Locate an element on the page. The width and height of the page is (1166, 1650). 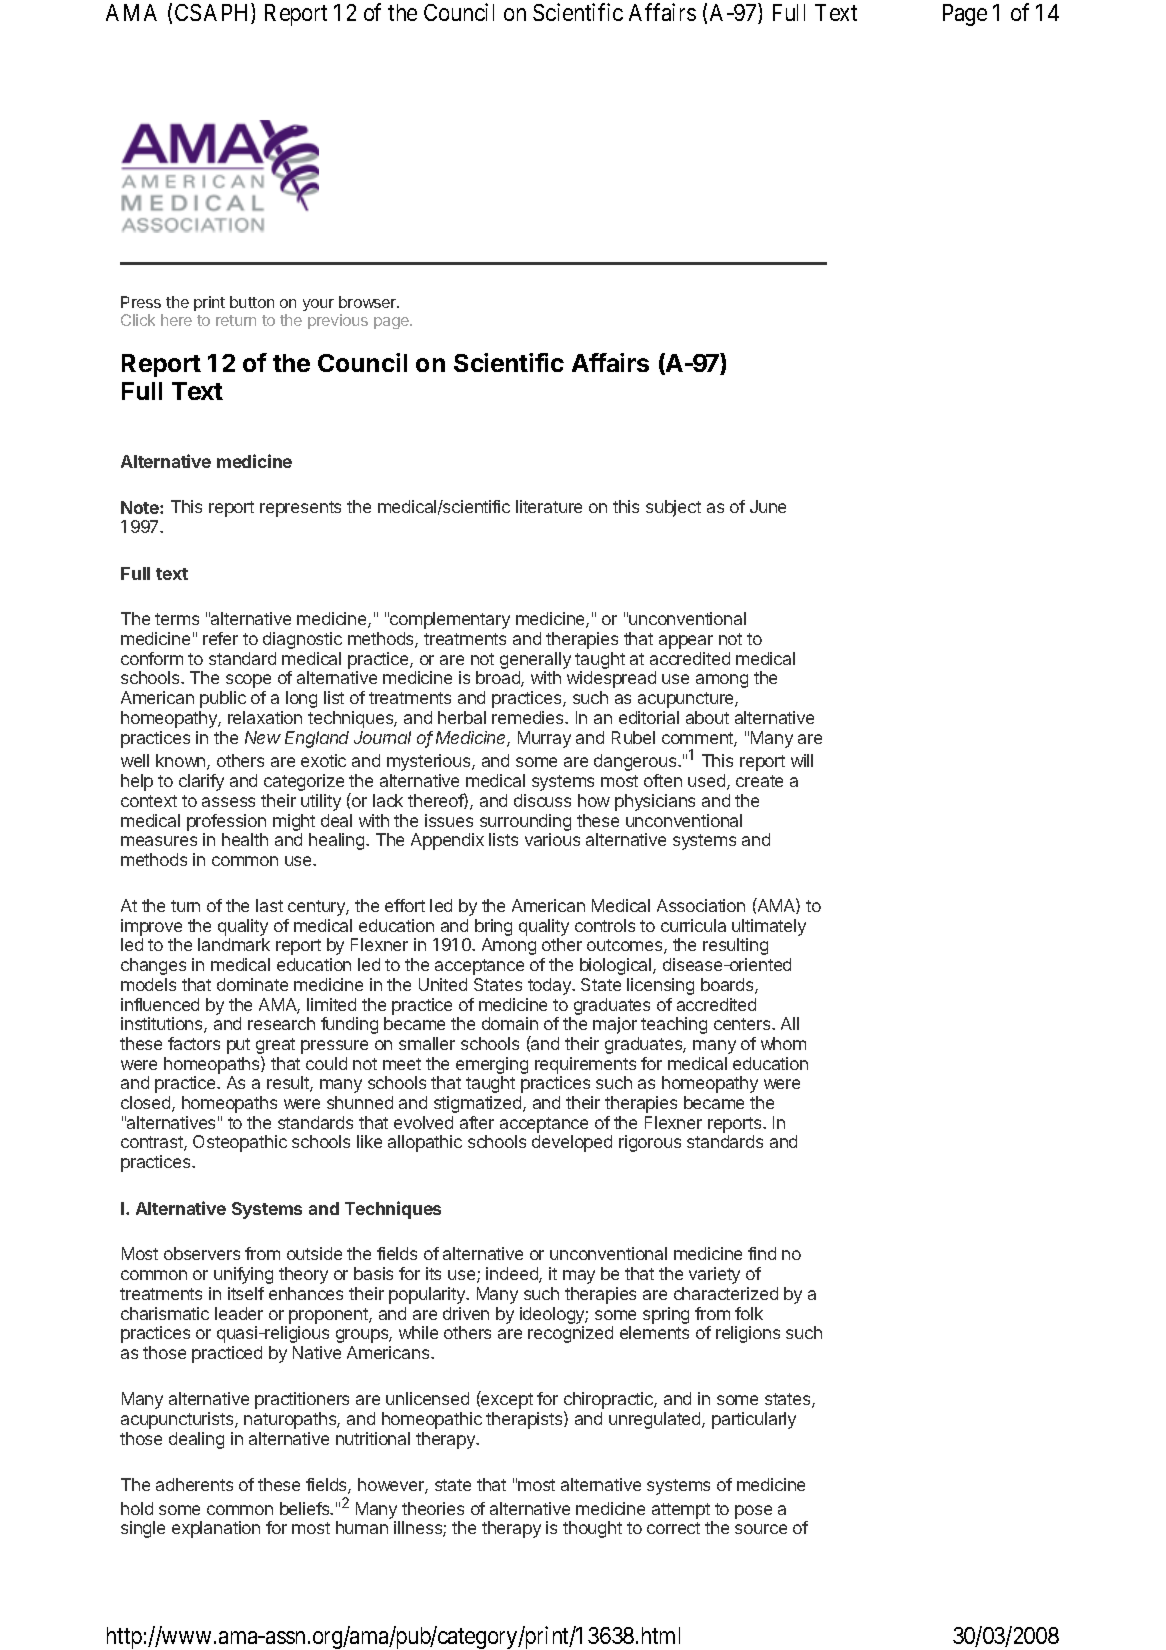
June is located at coordinates (768, 506).
